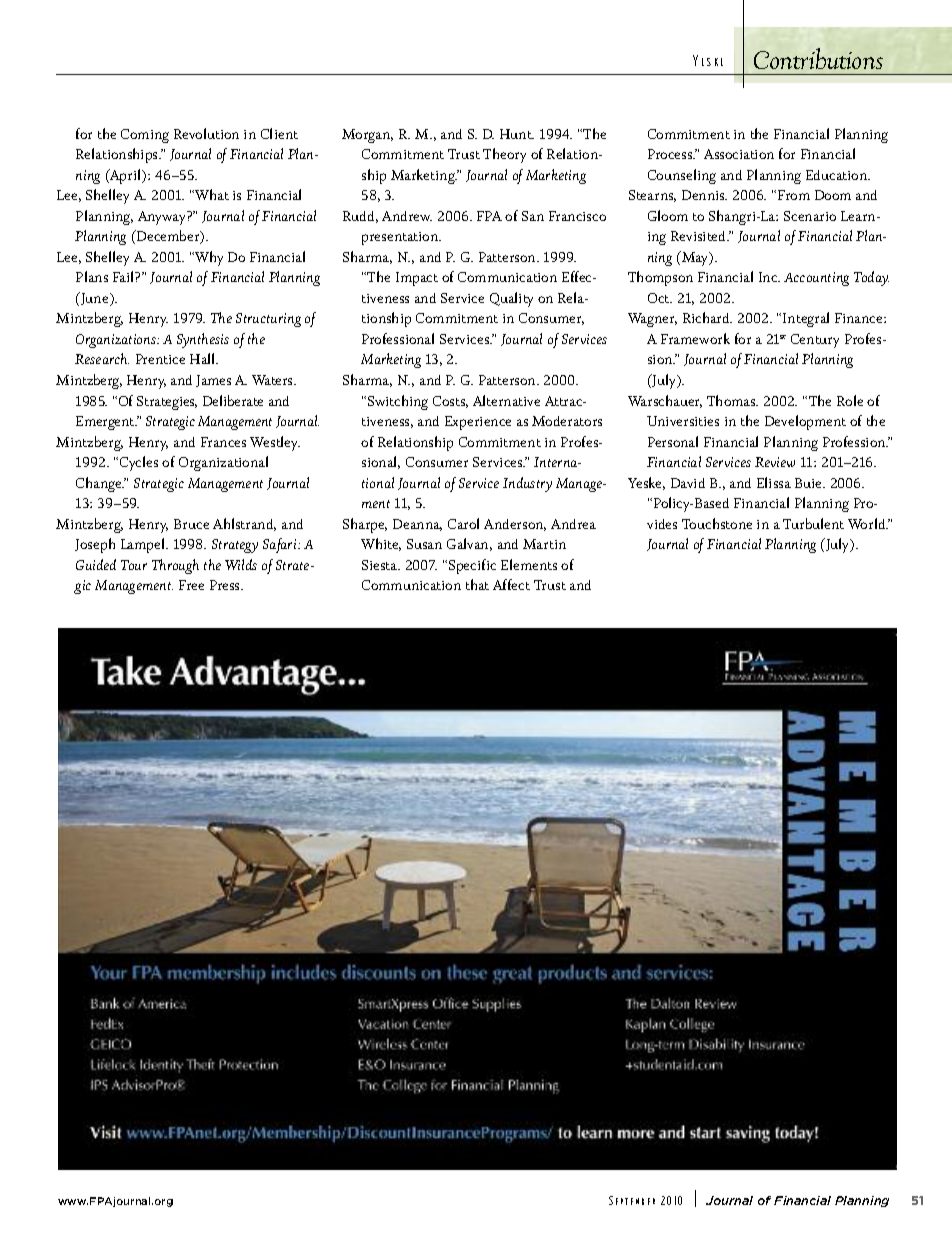  What do you see at coordinates (810, 216) in the screenshot?
I see `Scenario` at bounding box center [810, 216].
